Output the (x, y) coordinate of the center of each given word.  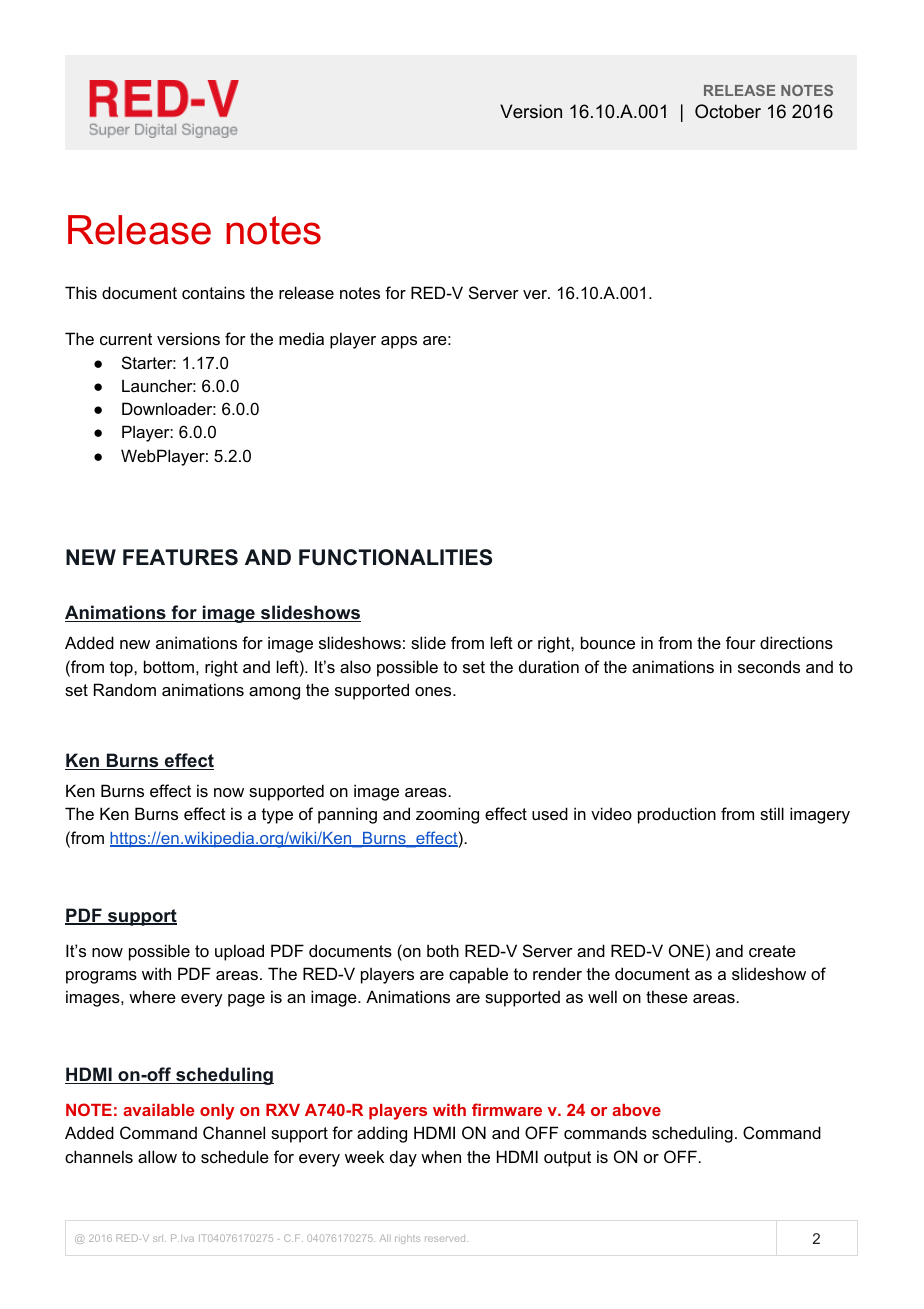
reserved (446, 1238)
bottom (169, 666)
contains (213, 292)
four (741, 642)
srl (159, 1238)
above (636, 1110)
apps (399, 342)
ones (434, 691)
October (728, 111)
